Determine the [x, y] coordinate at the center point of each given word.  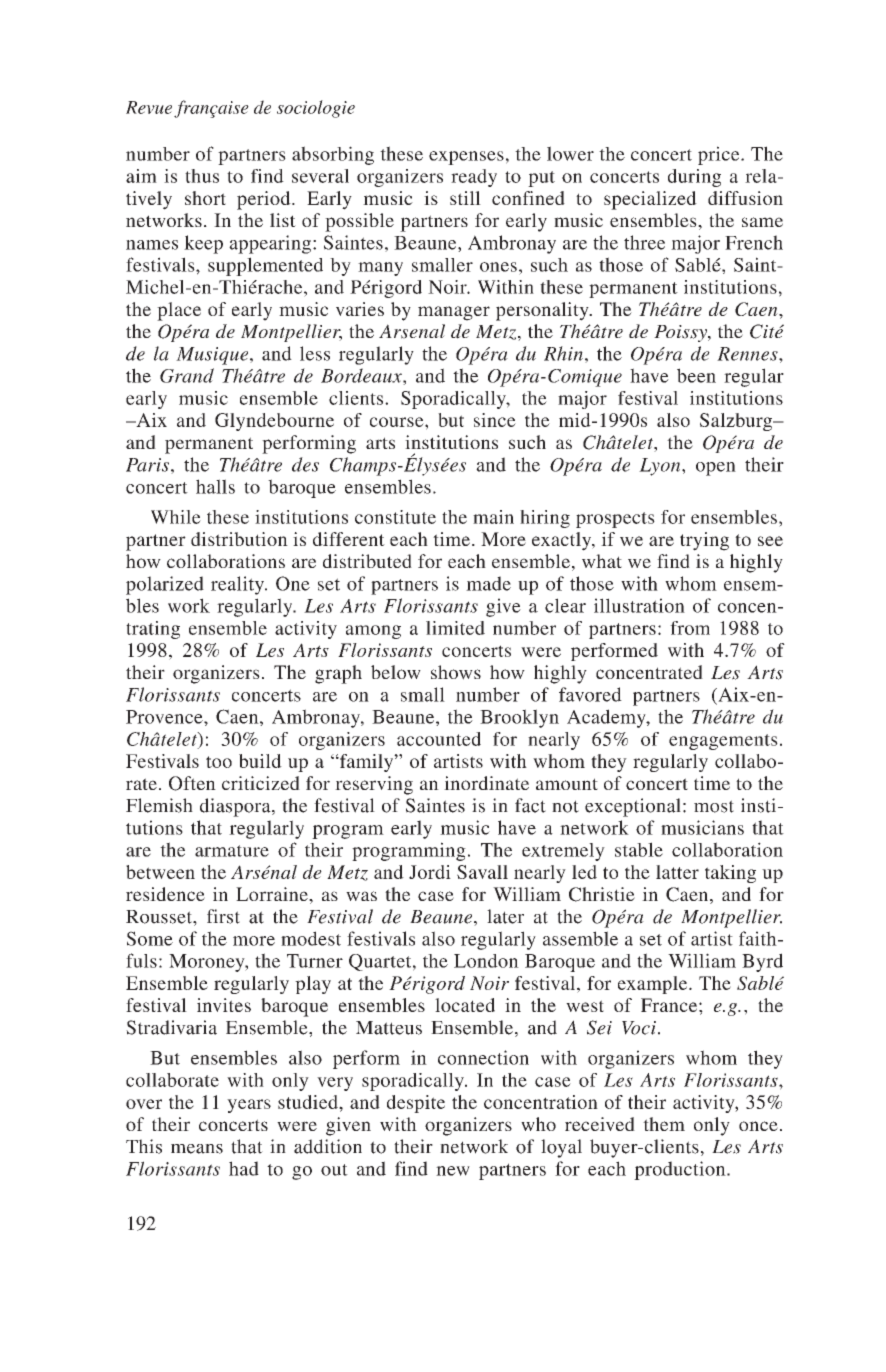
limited [455, 628]
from [690, 628]
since [495, 420]
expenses [466, 158]
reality [238, 585]
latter [677, 872]
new [453, 1171]
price [720, 155]
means [197, 1149]
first [223, 916]
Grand [187, 375]
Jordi [430, 872]
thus [202, 176]
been [696, 375]
